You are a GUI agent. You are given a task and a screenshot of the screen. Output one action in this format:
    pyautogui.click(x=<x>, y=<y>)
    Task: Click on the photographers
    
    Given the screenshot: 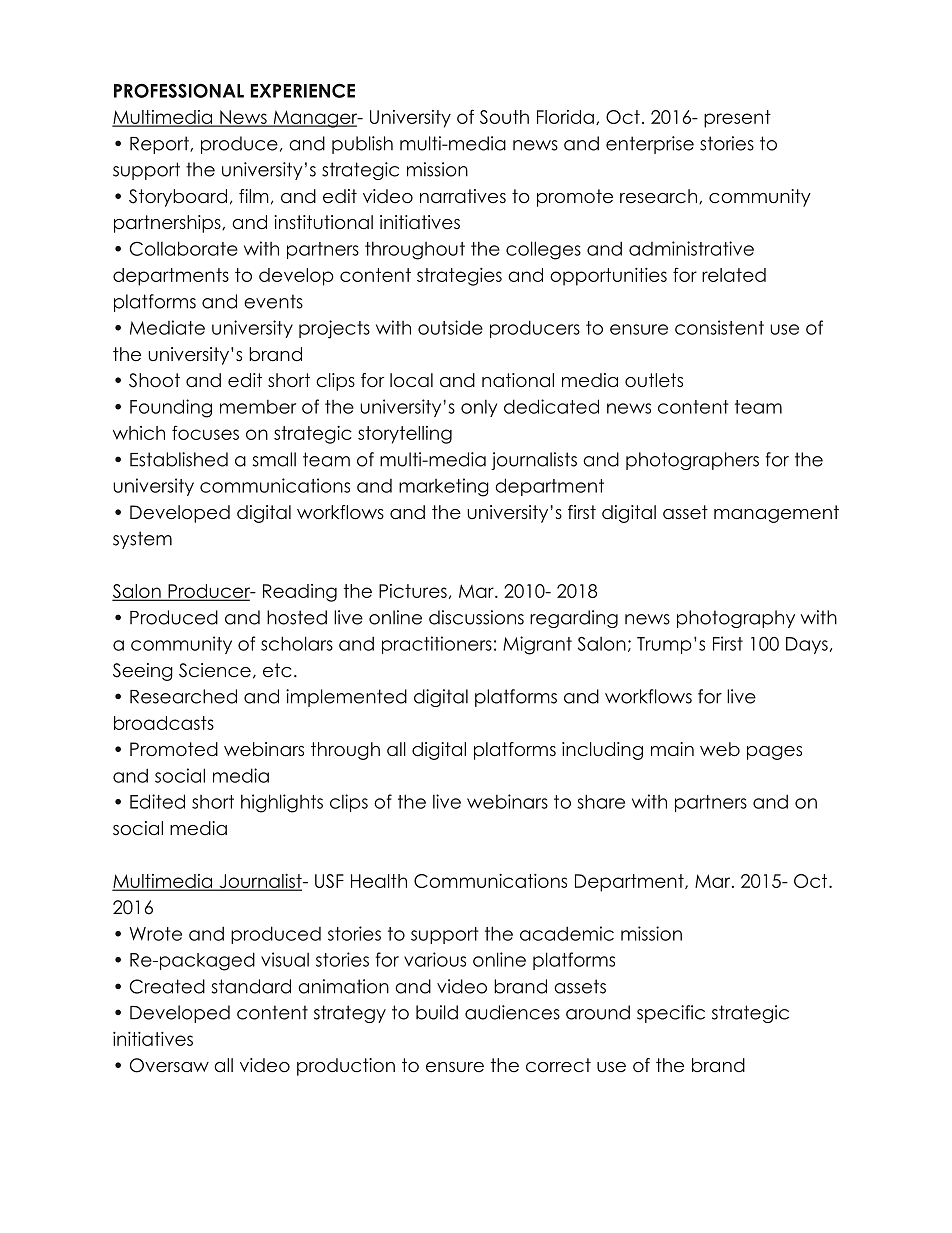 What is the action you would take?
    pyautogui.click(x=692, y=461)
